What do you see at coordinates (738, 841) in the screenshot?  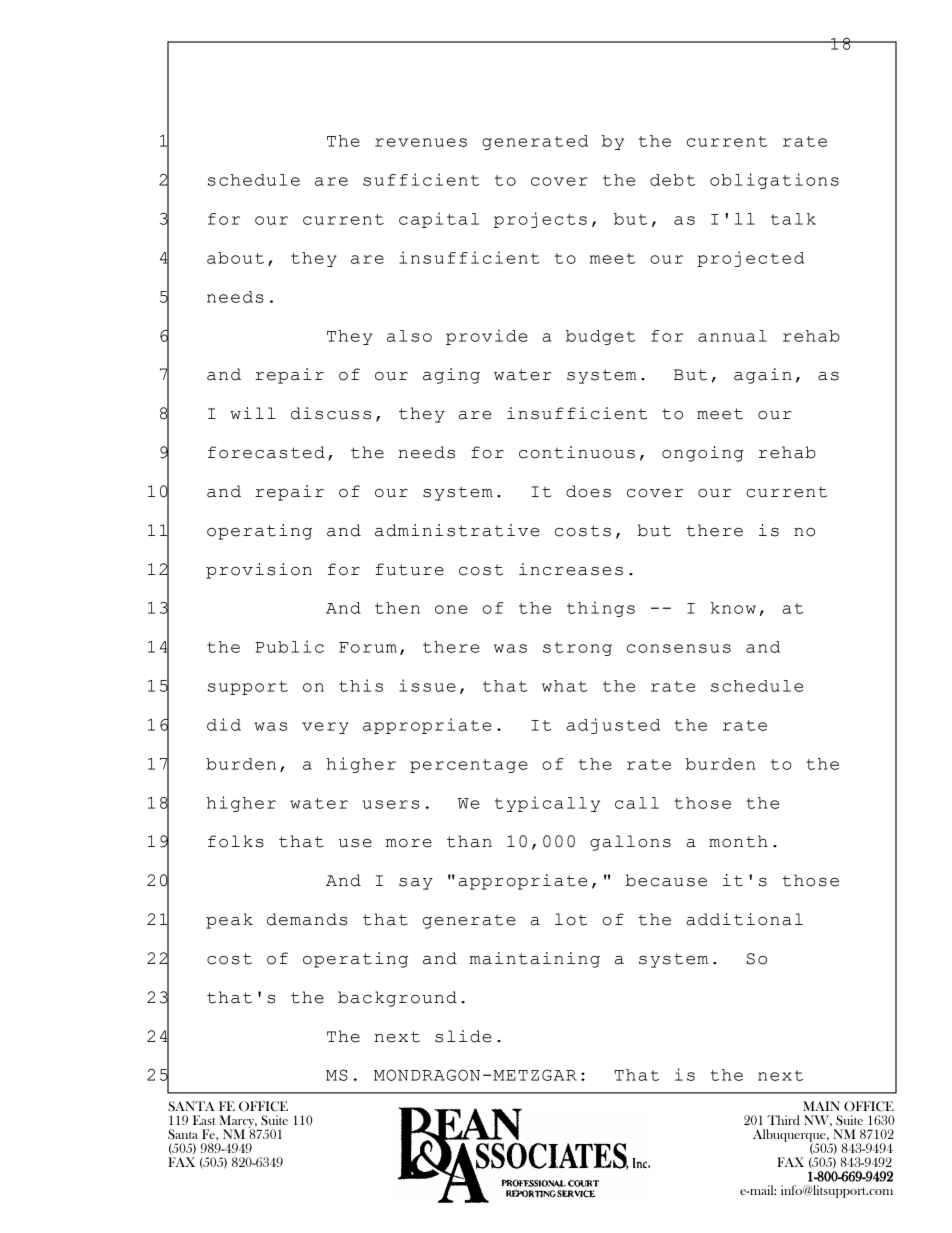 I see `month` at bounding box center [738, 841].
